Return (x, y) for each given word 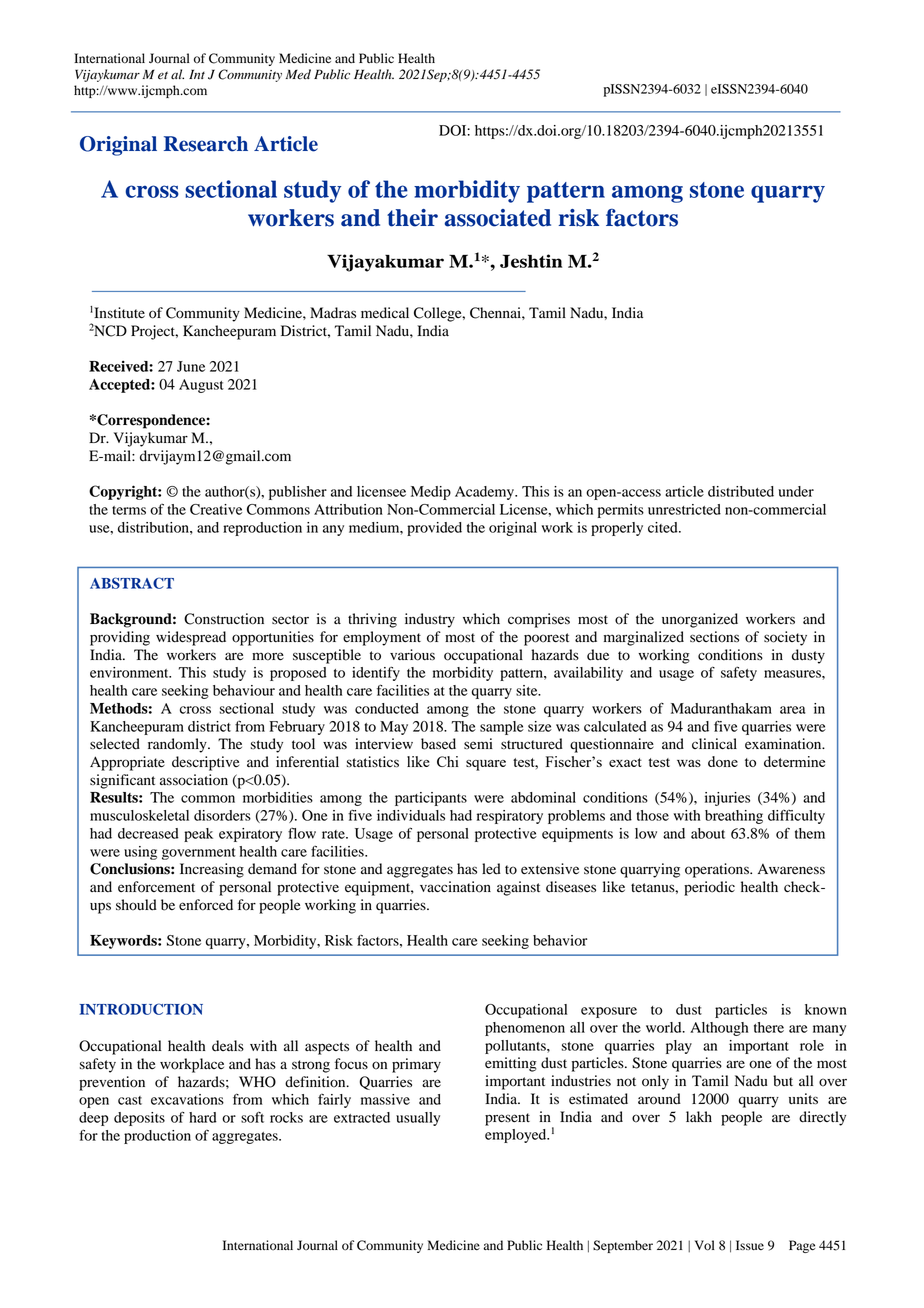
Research (206, 144)
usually (418, 1119)
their (412, 218)
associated (498, 218)
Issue (750, 1245)
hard (203, 1117)
